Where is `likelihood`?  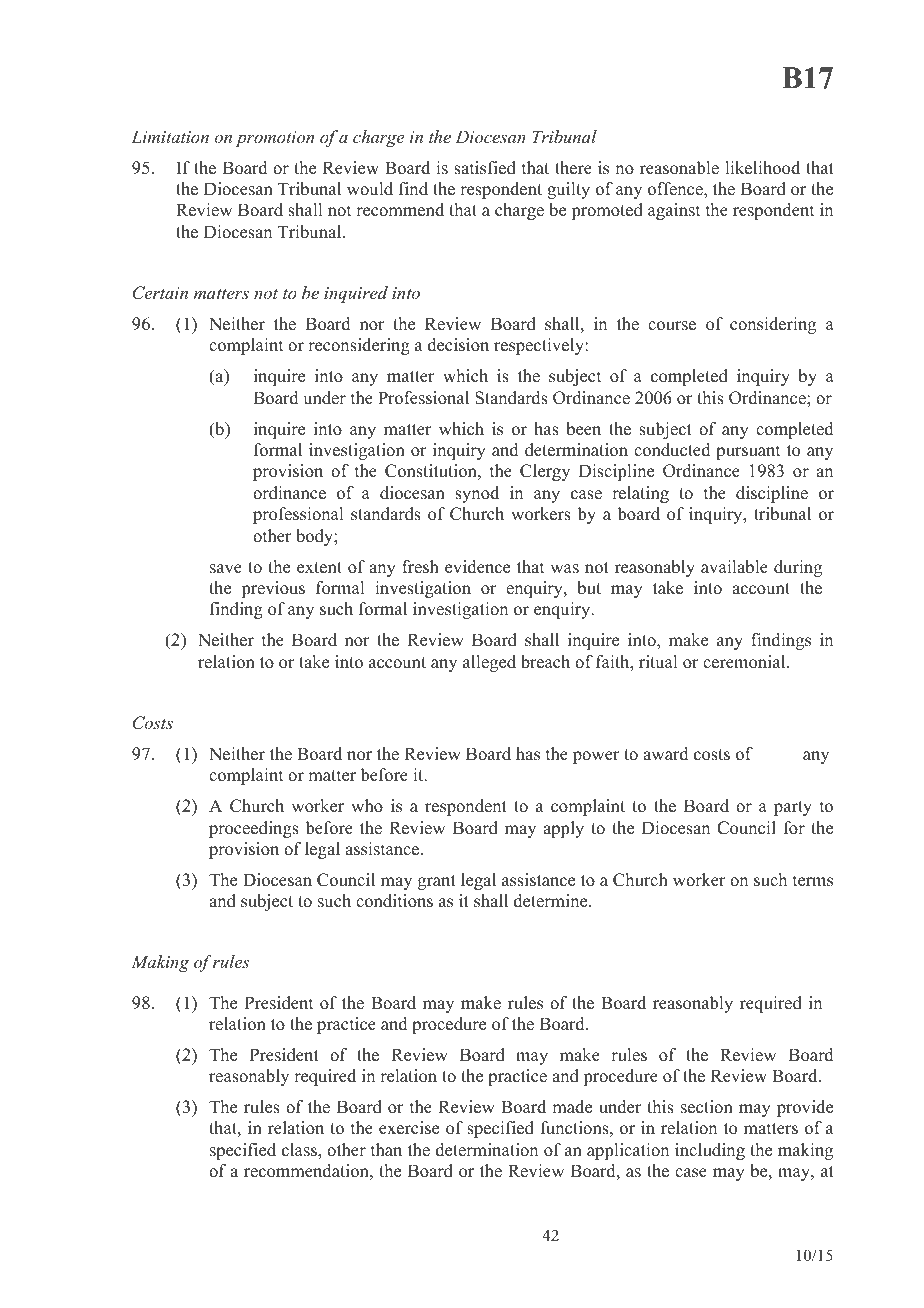
likelihood is located at coordinates (762, 168).
